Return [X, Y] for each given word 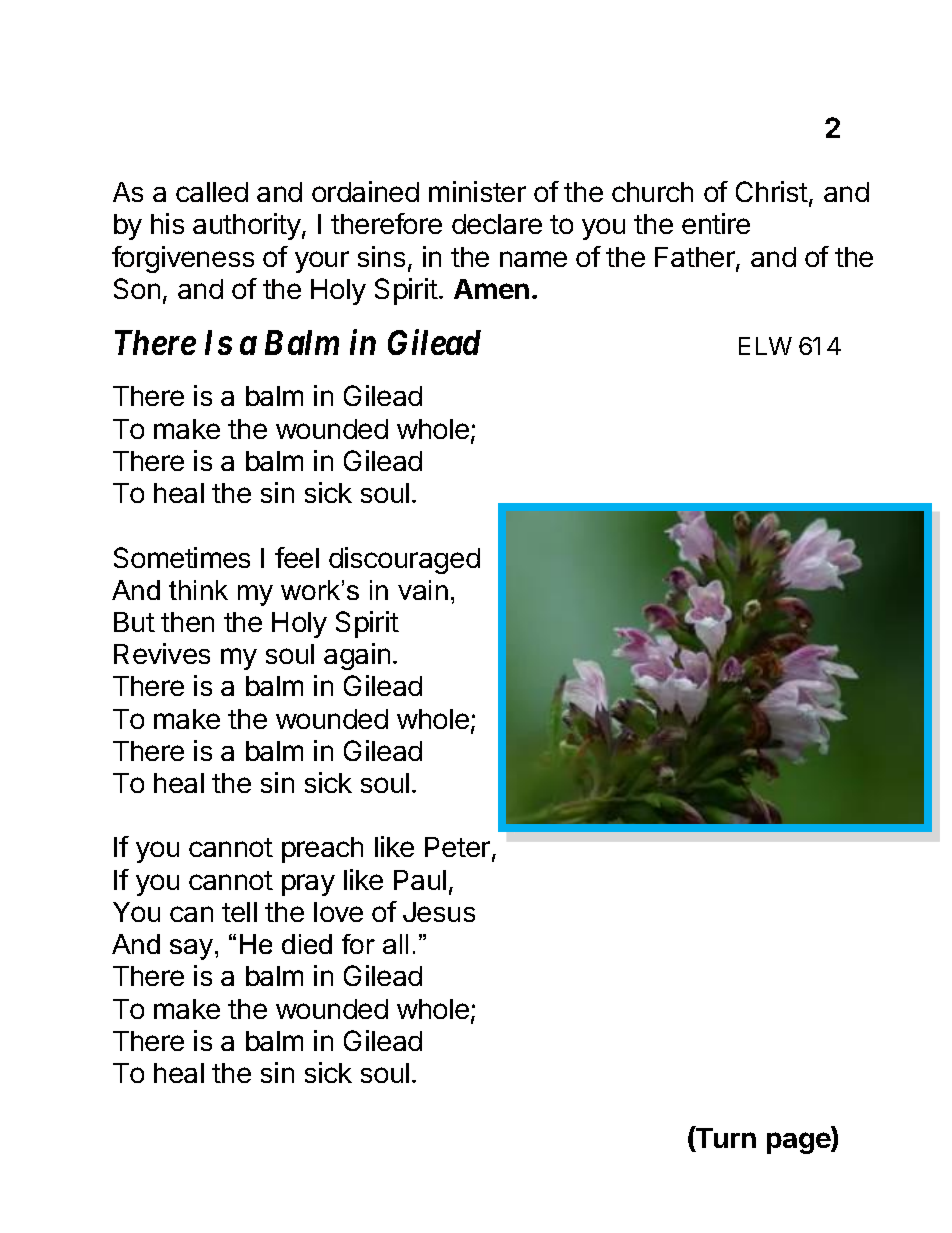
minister [477, 191]
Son [137, 288]
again [357, 656]
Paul [420, 880]
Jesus [439, 912]
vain [423, 590]
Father [696, 258]
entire [716, 223]
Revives [162, 653]
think [198, 590]
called [212, 192]
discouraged [404, 560]
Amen [491, 289]
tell [239, 912]
